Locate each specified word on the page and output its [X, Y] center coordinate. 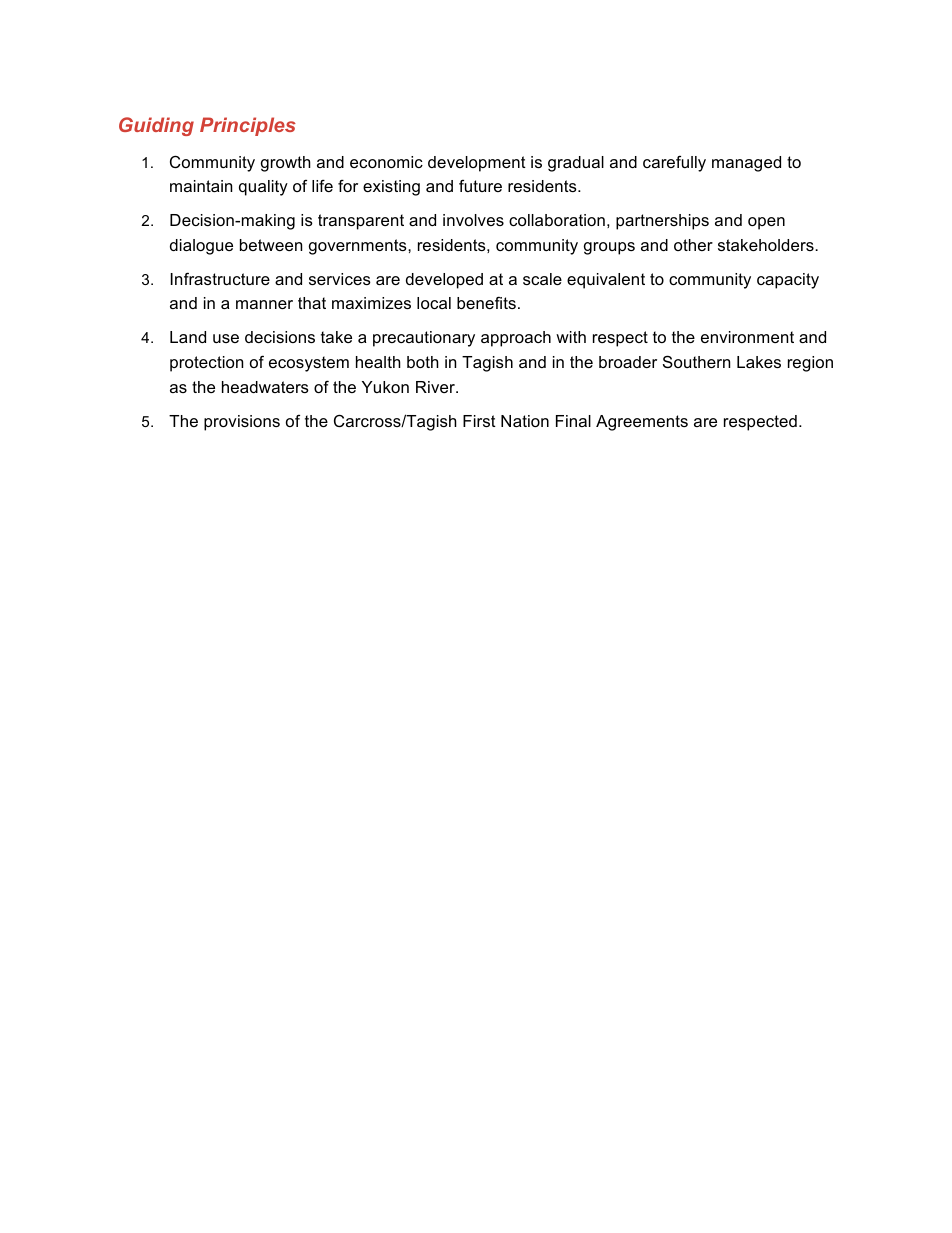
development [477, 164]
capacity [788, 281]
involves [473, 220]
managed [746, 164]
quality [263, 188]
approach [516, 339]
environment [747, 337]
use [226, 338]
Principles [248, 126]
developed [444, 281]
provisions [242, 423]
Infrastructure [220, 278]
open [766, 223]
